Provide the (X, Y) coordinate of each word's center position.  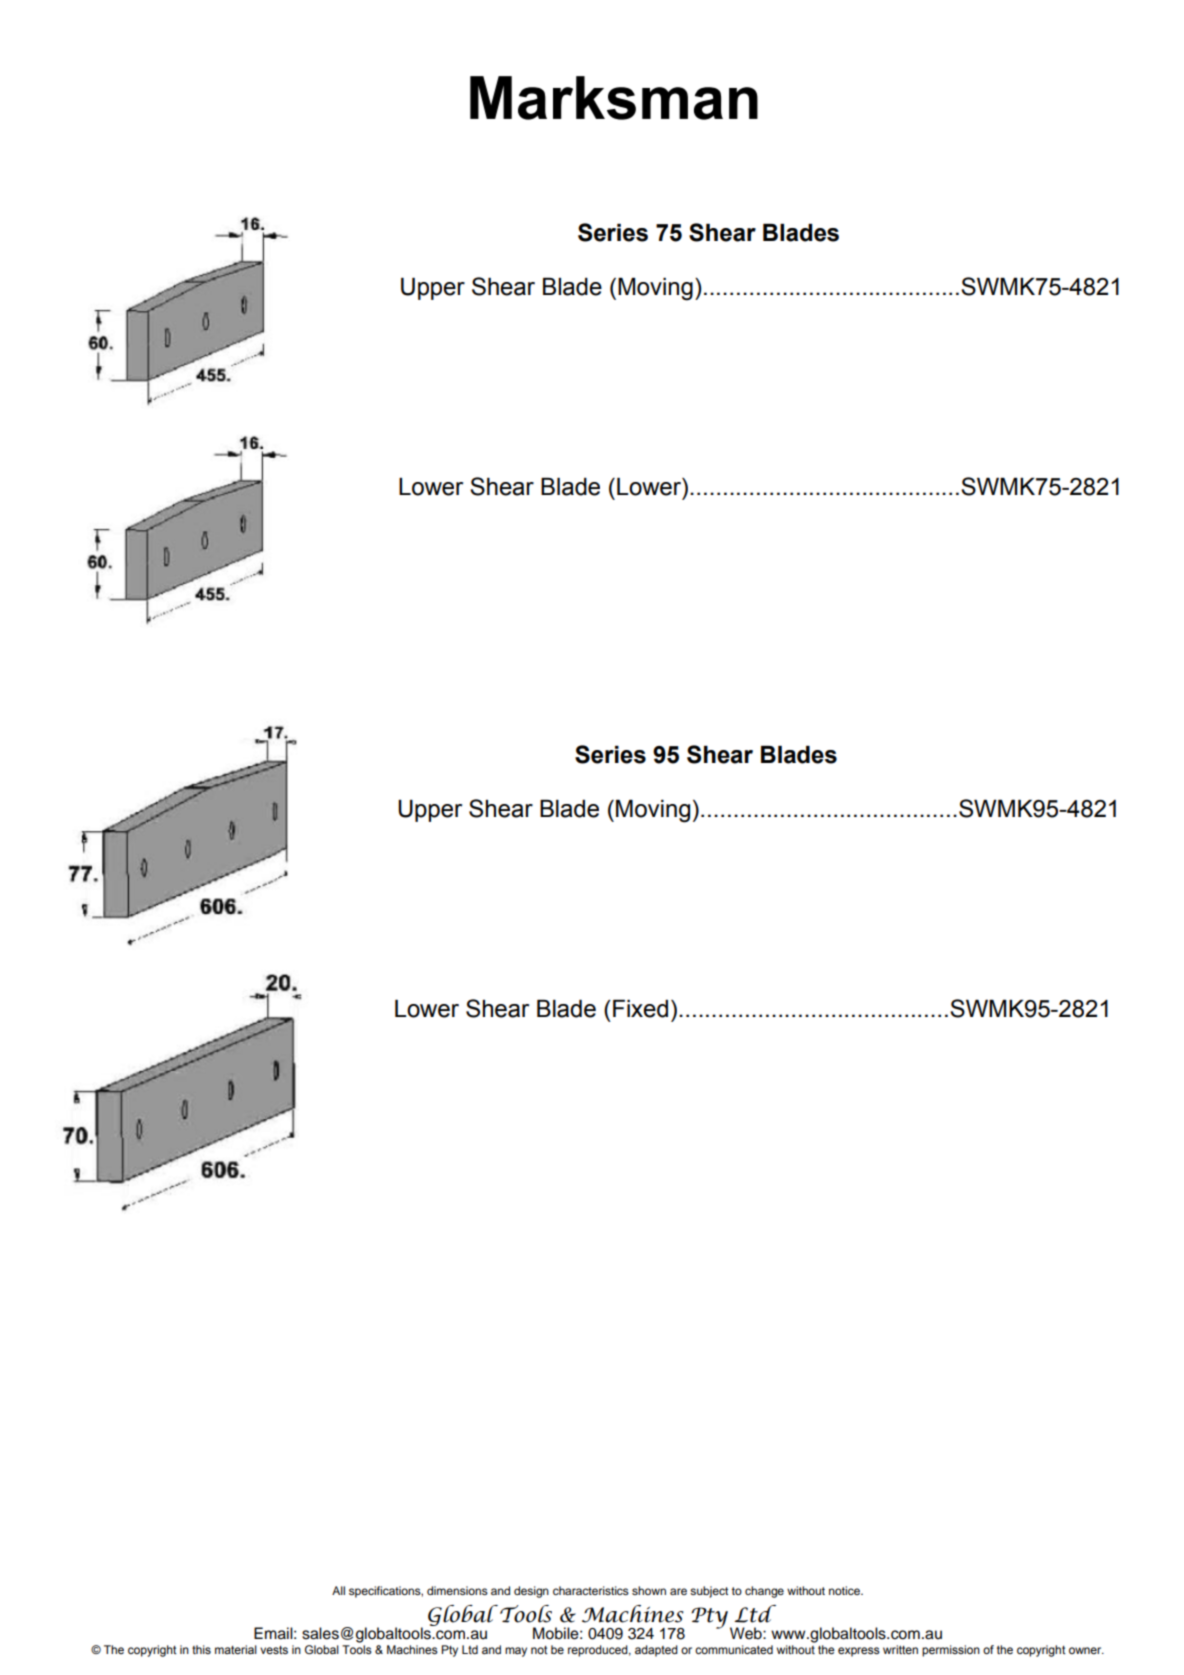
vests (274, 1650)
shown (649, 1590)
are (678, 1591)
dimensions (457, 1590)
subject (709, 1592)
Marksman (614, 98)
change (764, 1592)
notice (845, 1590)
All (338, 1590)
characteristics (591, 1590)
